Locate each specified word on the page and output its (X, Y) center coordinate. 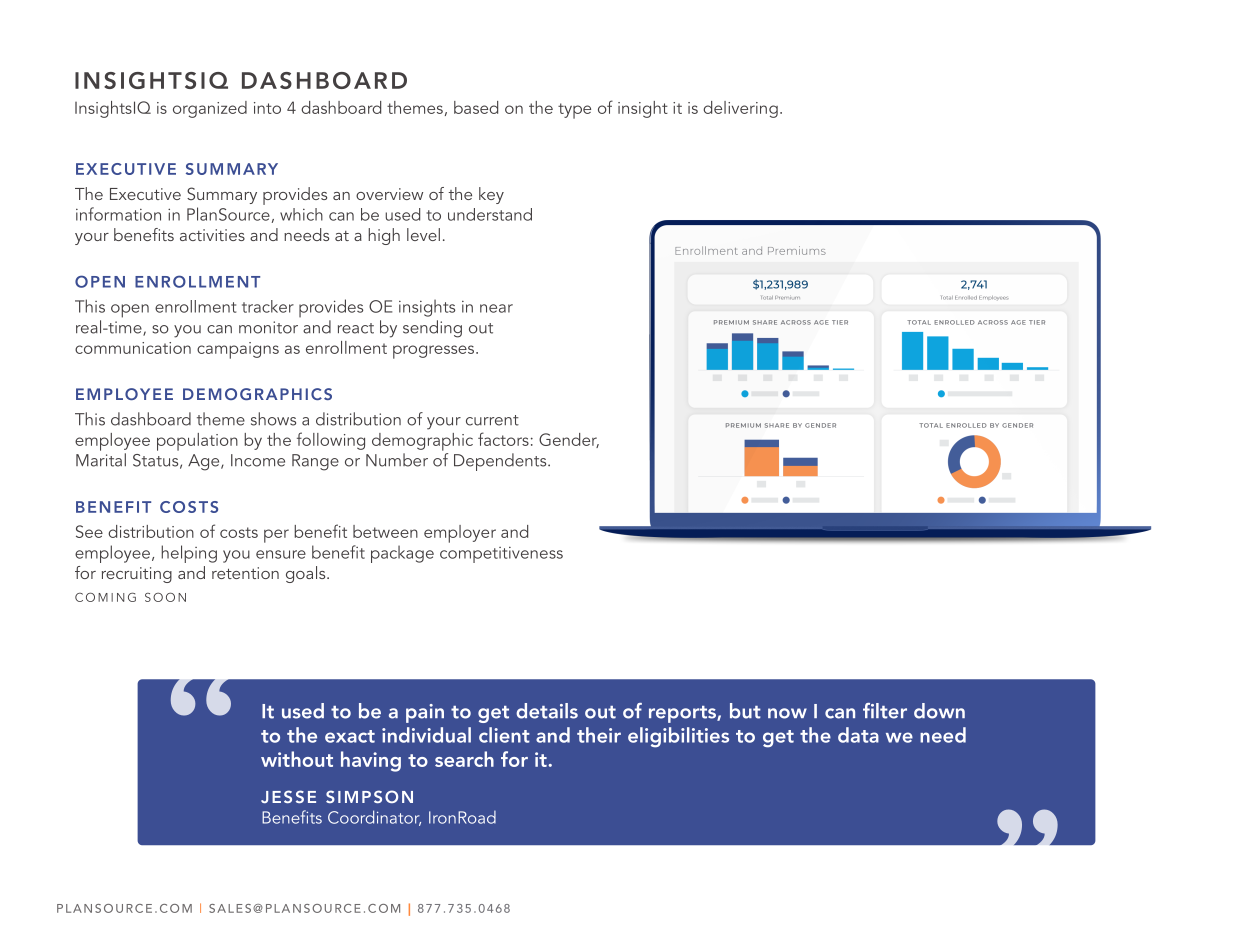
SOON (165, 597)
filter (885, 711)
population (197, 442)
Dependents (501, 462)
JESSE (288, 796)
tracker (268, 306)
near (496, 308)
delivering (740, 109)
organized (210, 109)
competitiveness (501, 555)
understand (490, 214)
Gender (569, 440)
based (476, 107)
